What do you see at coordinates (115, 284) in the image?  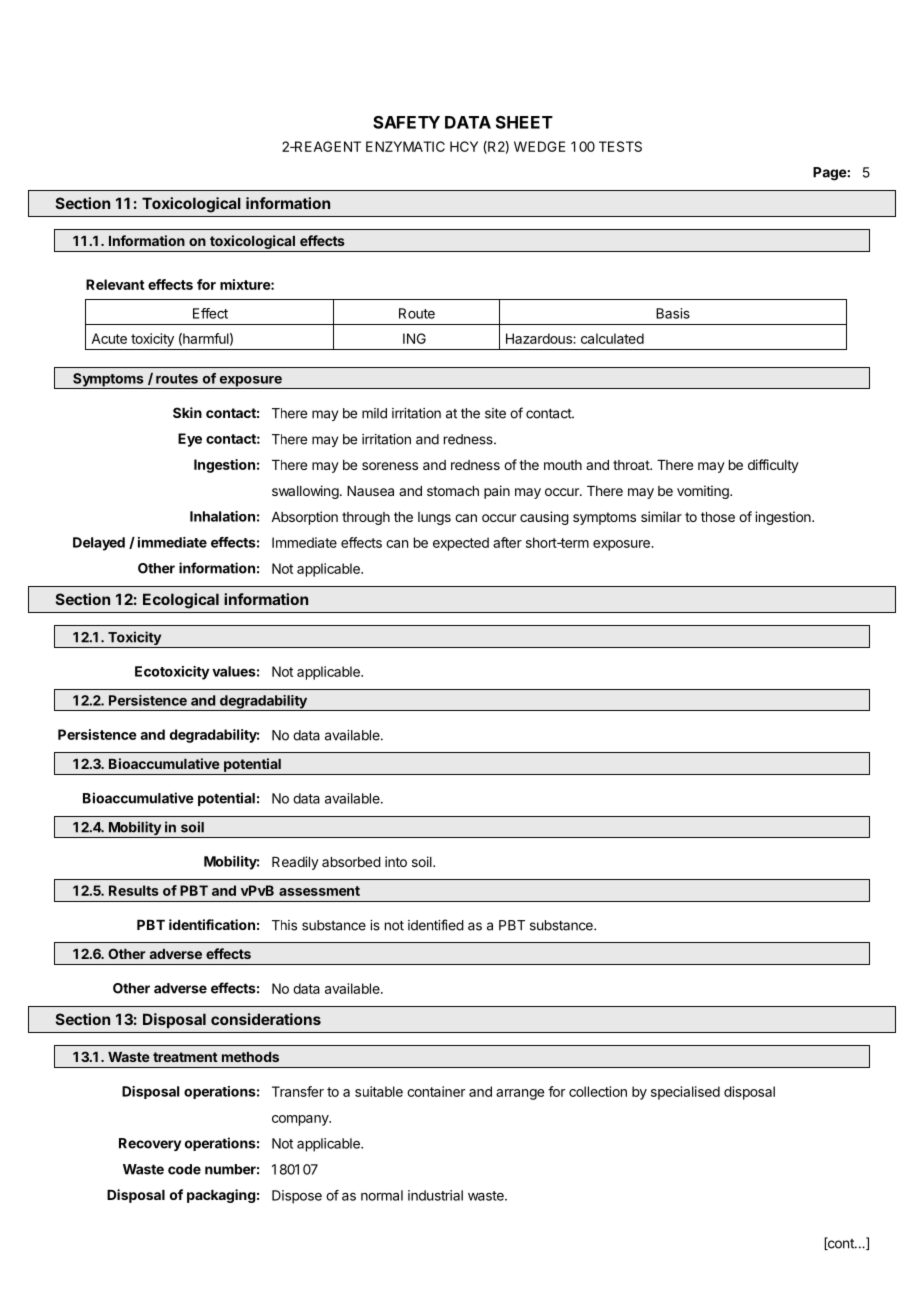 I see `Relevant` at bounding box center [115, 284].
